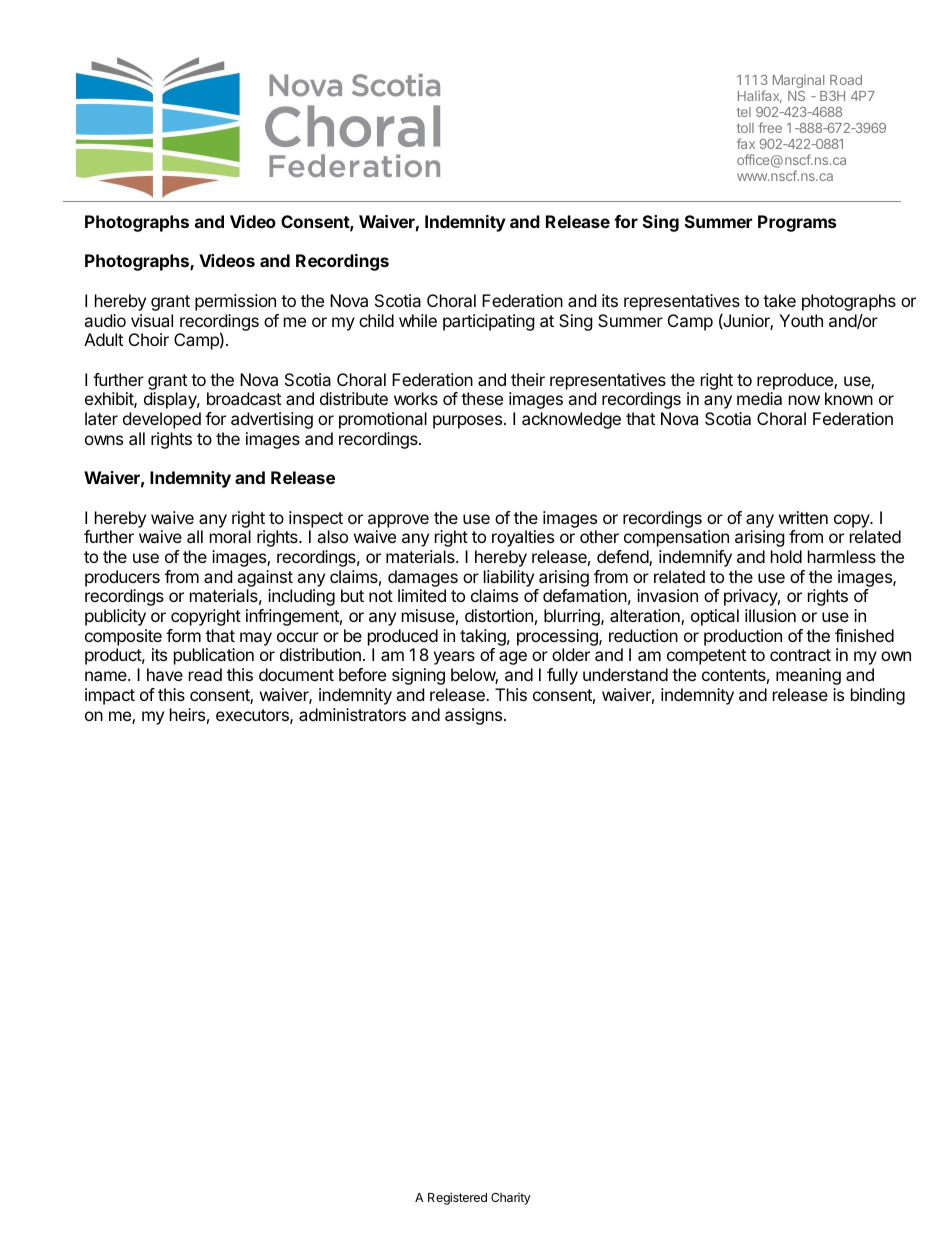 The height and width of the document is (1233, 952). What do you see at coordinates (770, 127) in the document?
I see `free` at bounding box center [770, 127].
